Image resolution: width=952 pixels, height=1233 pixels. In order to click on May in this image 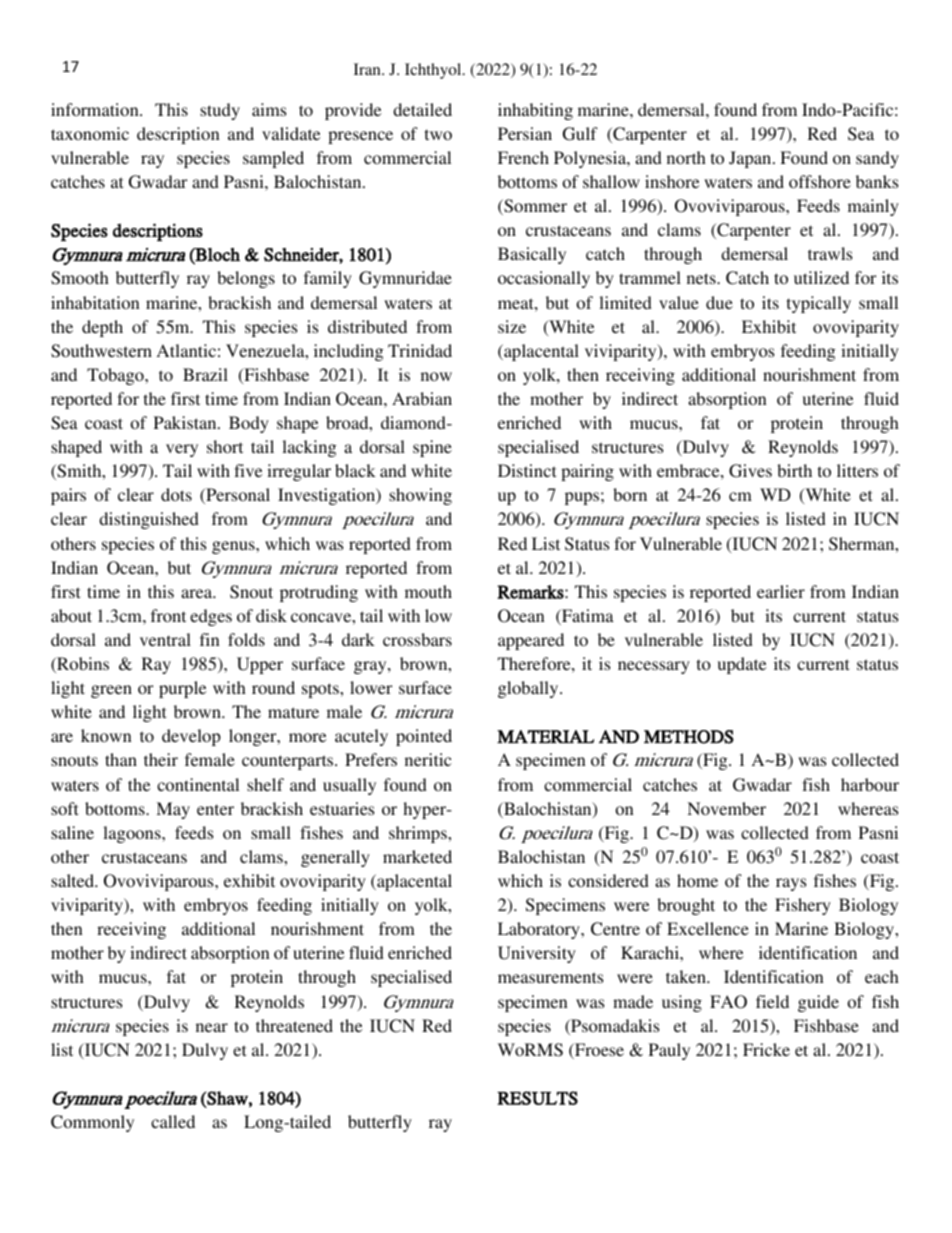, I will do `click(173, 810)`.
